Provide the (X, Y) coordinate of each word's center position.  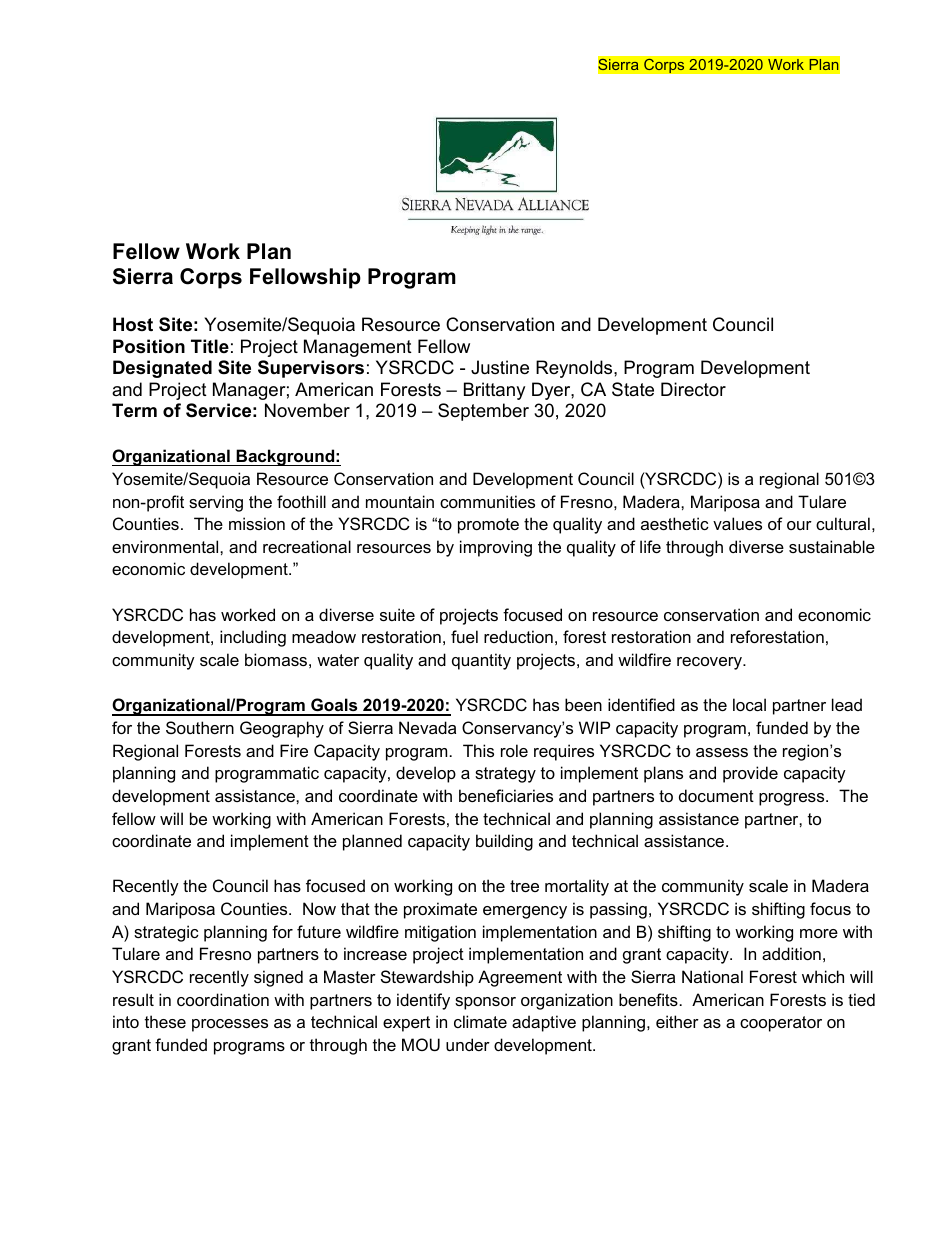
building (504, 842)
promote (488, 526)
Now (319, 908)
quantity (481, 661)
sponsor (485, 1003)
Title (210, 346)
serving (216, 503)
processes (230, 1025)
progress (793, 799)
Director (693, 389)
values (737, 523)
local (749, 704)
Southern (200, 727)
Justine (500, 367)
